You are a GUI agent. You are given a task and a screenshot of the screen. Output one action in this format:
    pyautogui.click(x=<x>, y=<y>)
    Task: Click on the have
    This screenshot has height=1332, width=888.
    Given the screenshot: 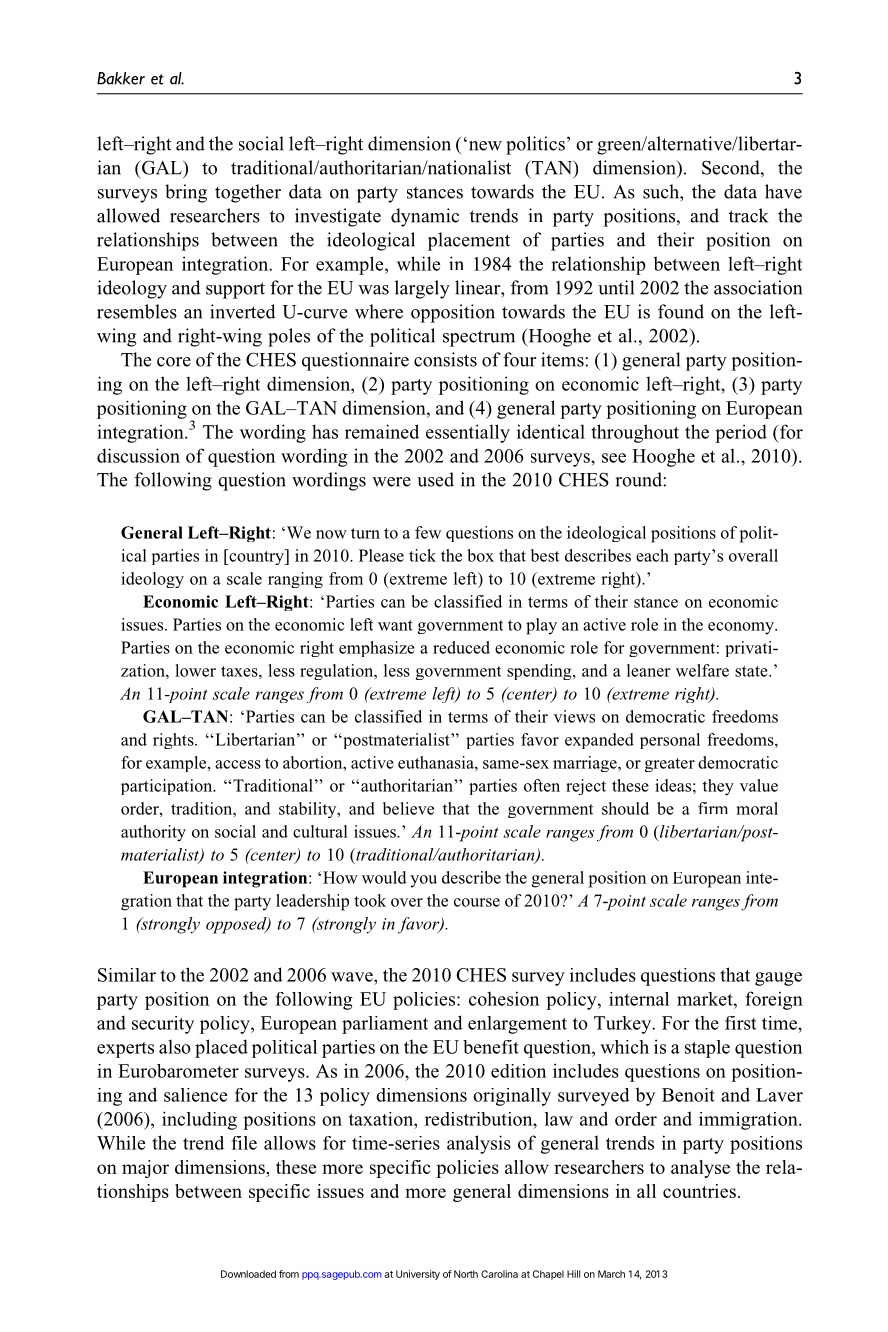 What is the action you would take?
    pyautogui.click(x=783, y=191)
